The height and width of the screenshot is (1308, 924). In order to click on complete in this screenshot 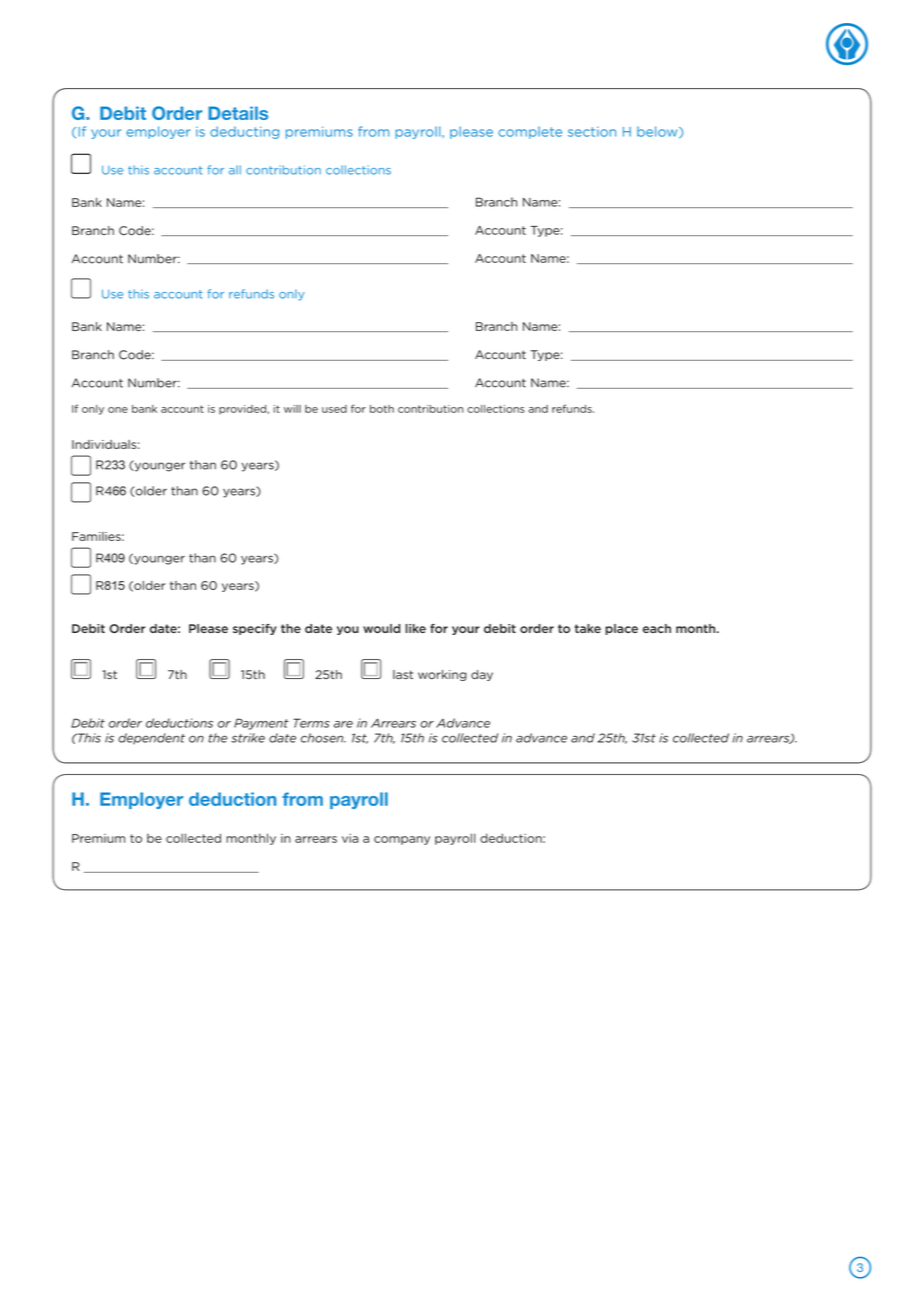, I will do `click(530, 132)`.
